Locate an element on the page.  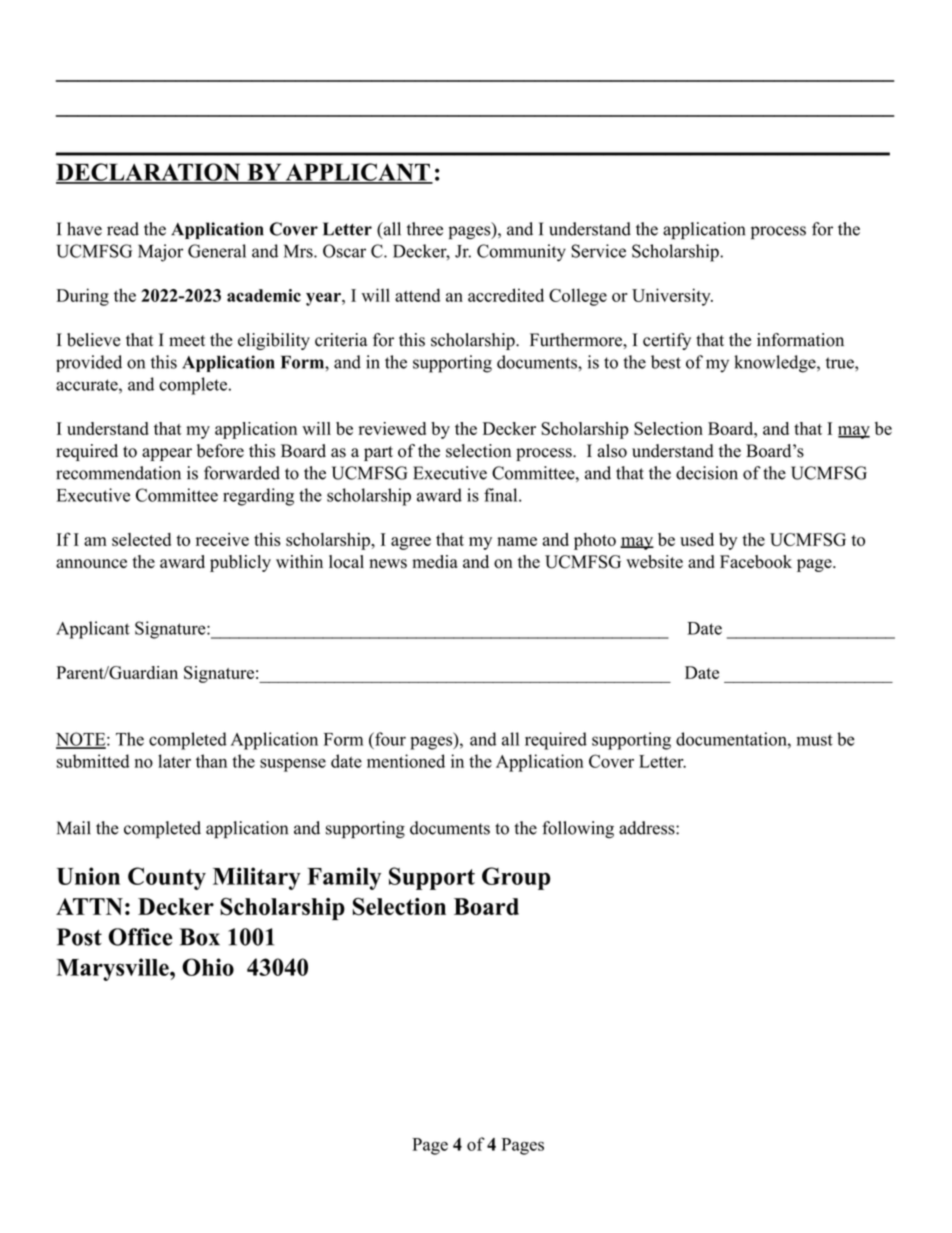
Service is located at coordinates (598, 251).
